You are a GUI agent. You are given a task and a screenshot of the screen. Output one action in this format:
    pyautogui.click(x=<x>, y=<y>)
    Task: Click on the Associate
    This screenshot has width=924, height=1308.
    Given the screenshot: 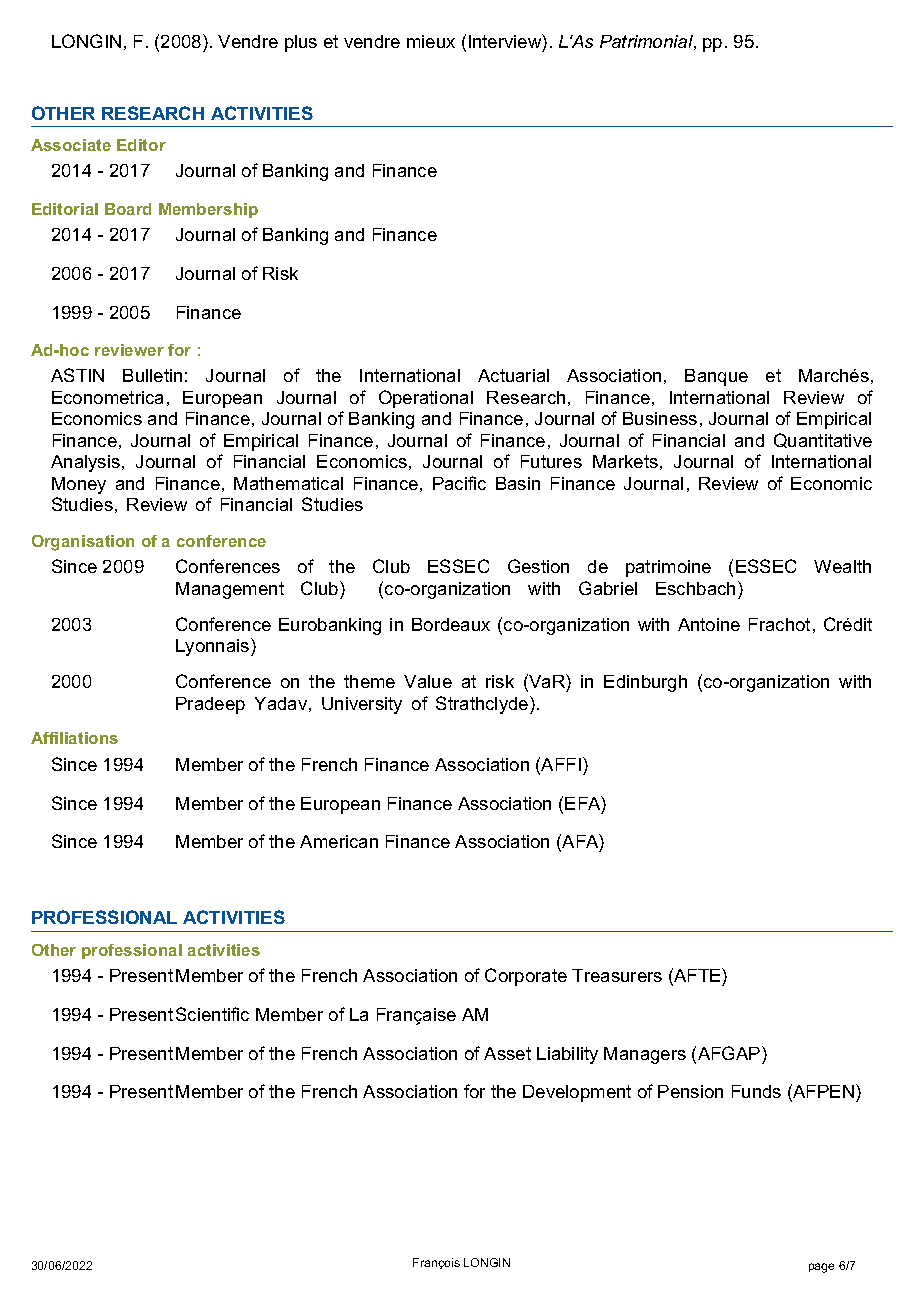 What is the action you would take?
    pyautogui.click(x=71, y=145)
